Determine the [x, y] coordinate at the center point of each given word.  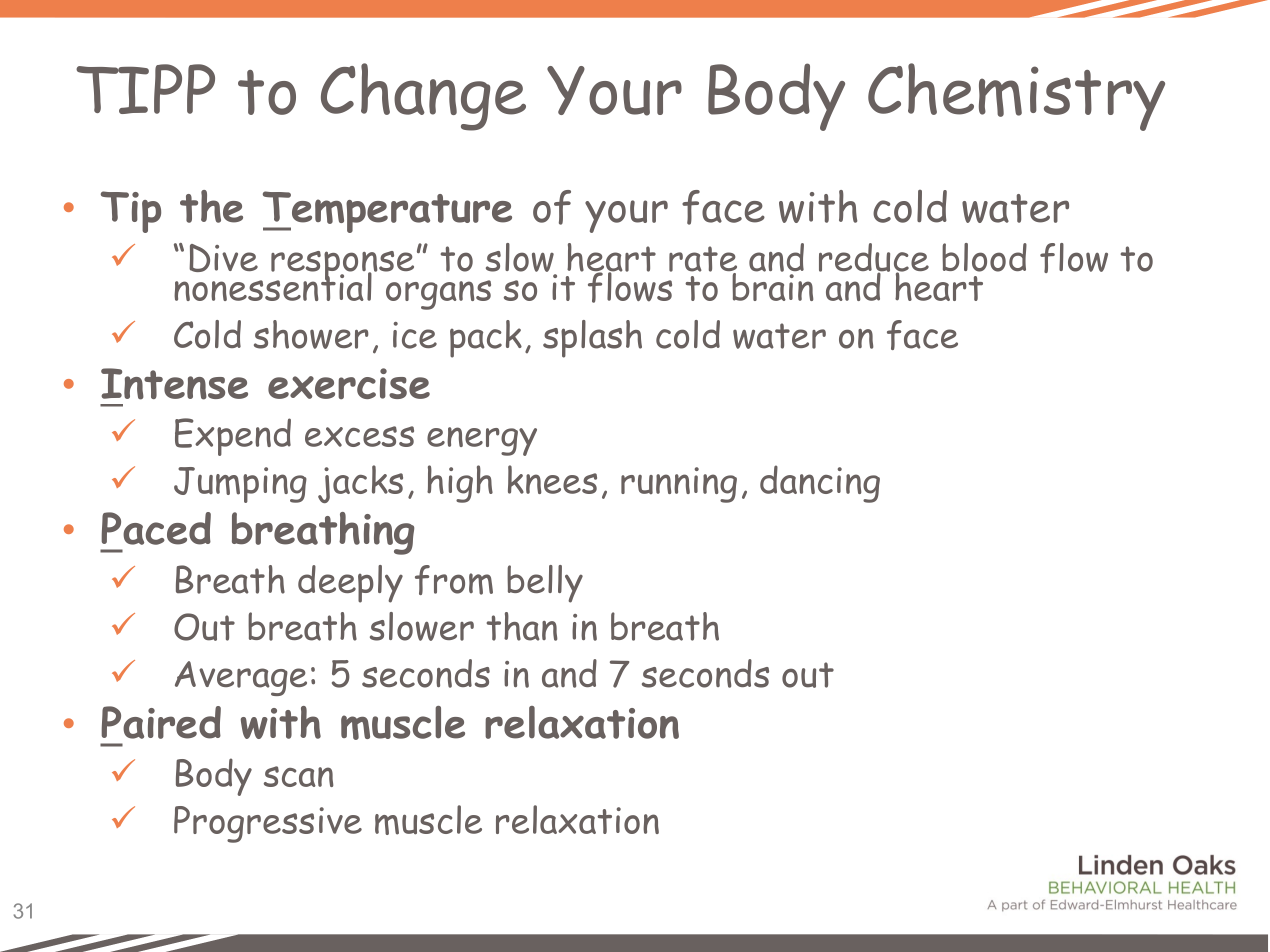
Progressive [268, 824]
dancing [820, 484]
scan [298, 776]
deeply [350, 584]
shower [311, 334]
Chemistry [1016, 97]
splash [592, 339]
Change [423, 97]
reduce [874, 258]
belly [545, 584]
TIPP [145, 89]
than [522, 626]
